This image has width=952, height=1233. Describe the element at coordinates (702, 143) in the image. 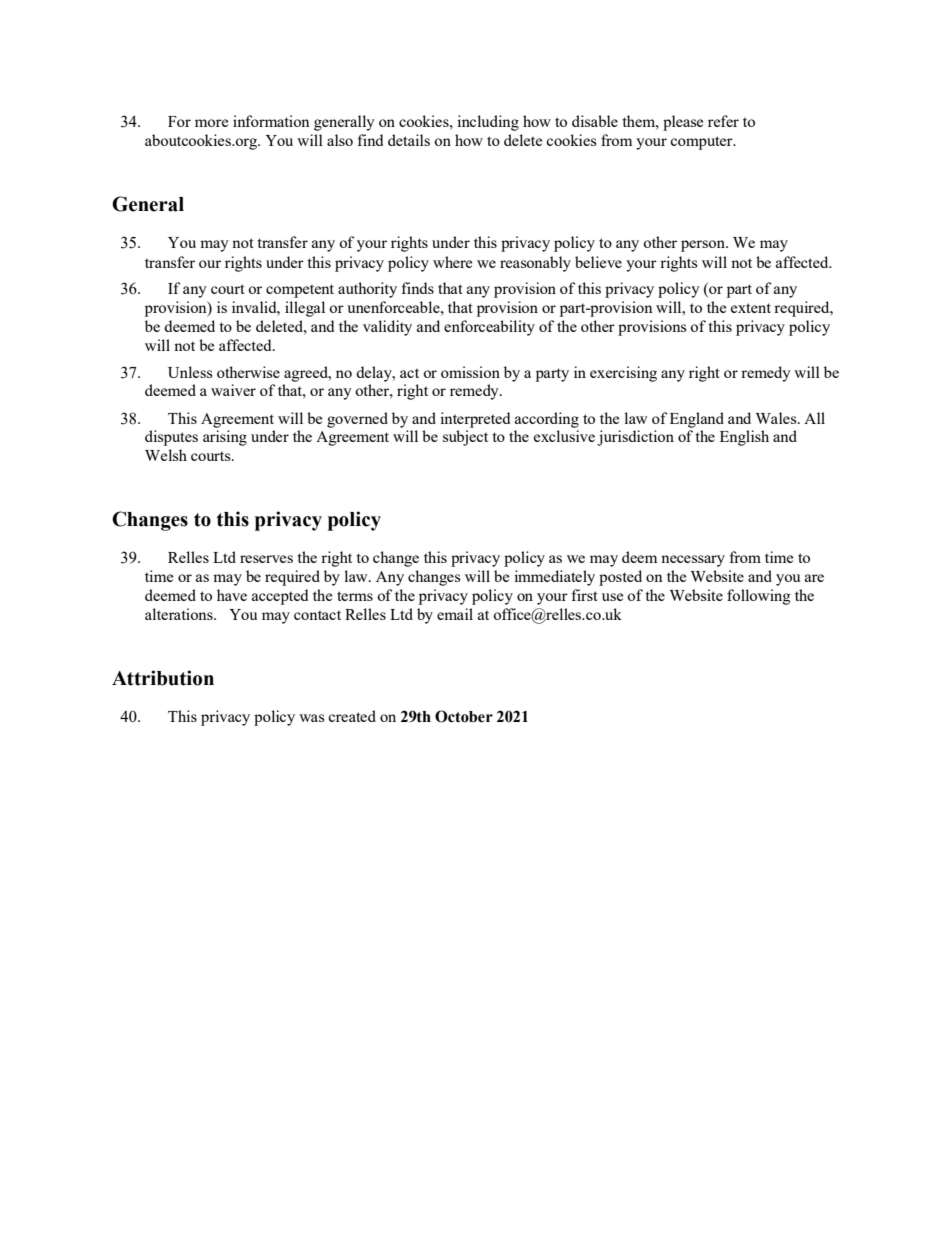

I see `computer` at that location.
